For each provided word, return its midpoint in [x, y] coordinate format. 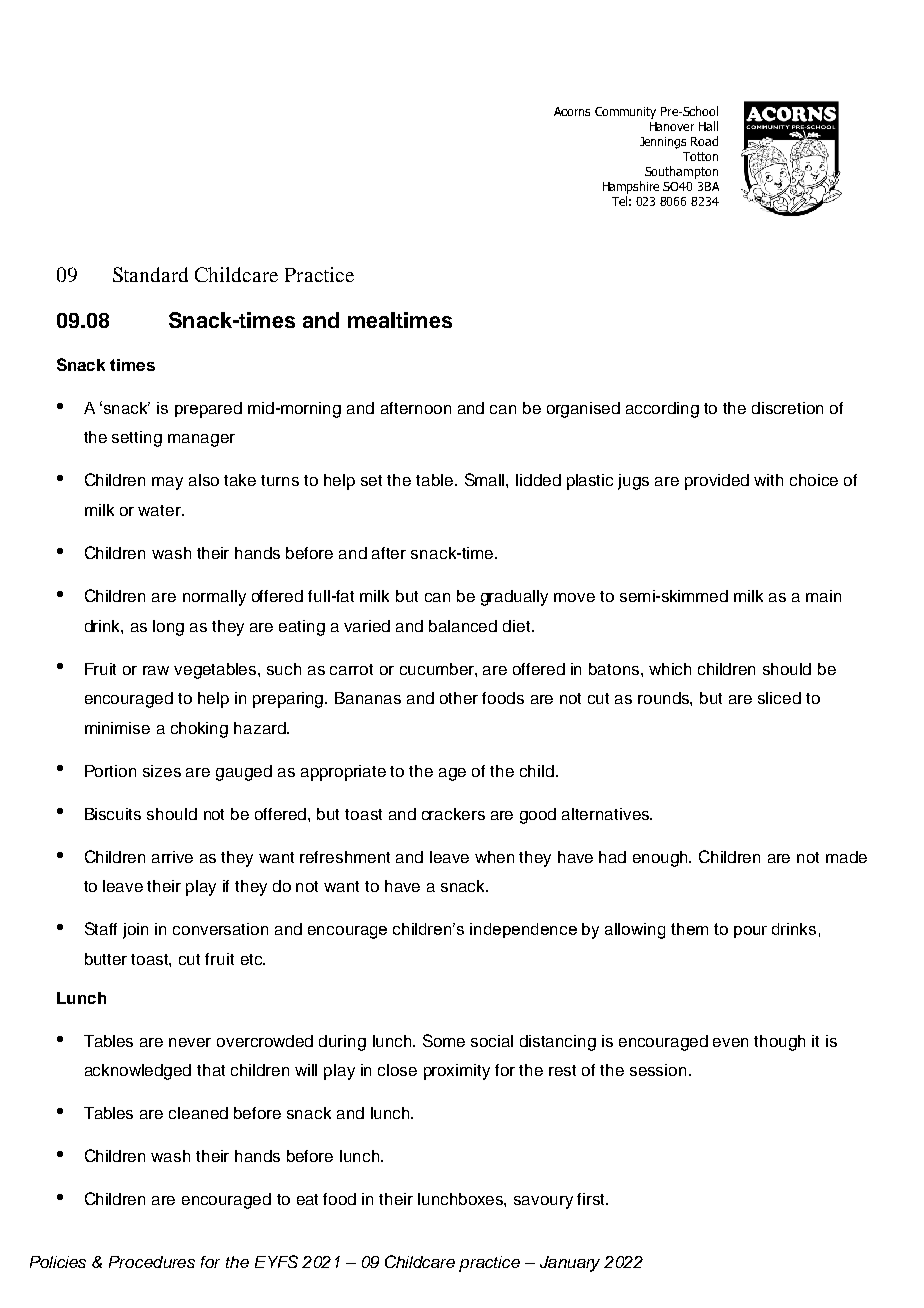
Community [625, 113]
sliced [779, 698]
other [459, 698]
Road [704, 141]
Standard [150, 274]
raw [156, 670]
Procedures [152, 1262]
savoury [543, 1202]
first [592, 1199]
